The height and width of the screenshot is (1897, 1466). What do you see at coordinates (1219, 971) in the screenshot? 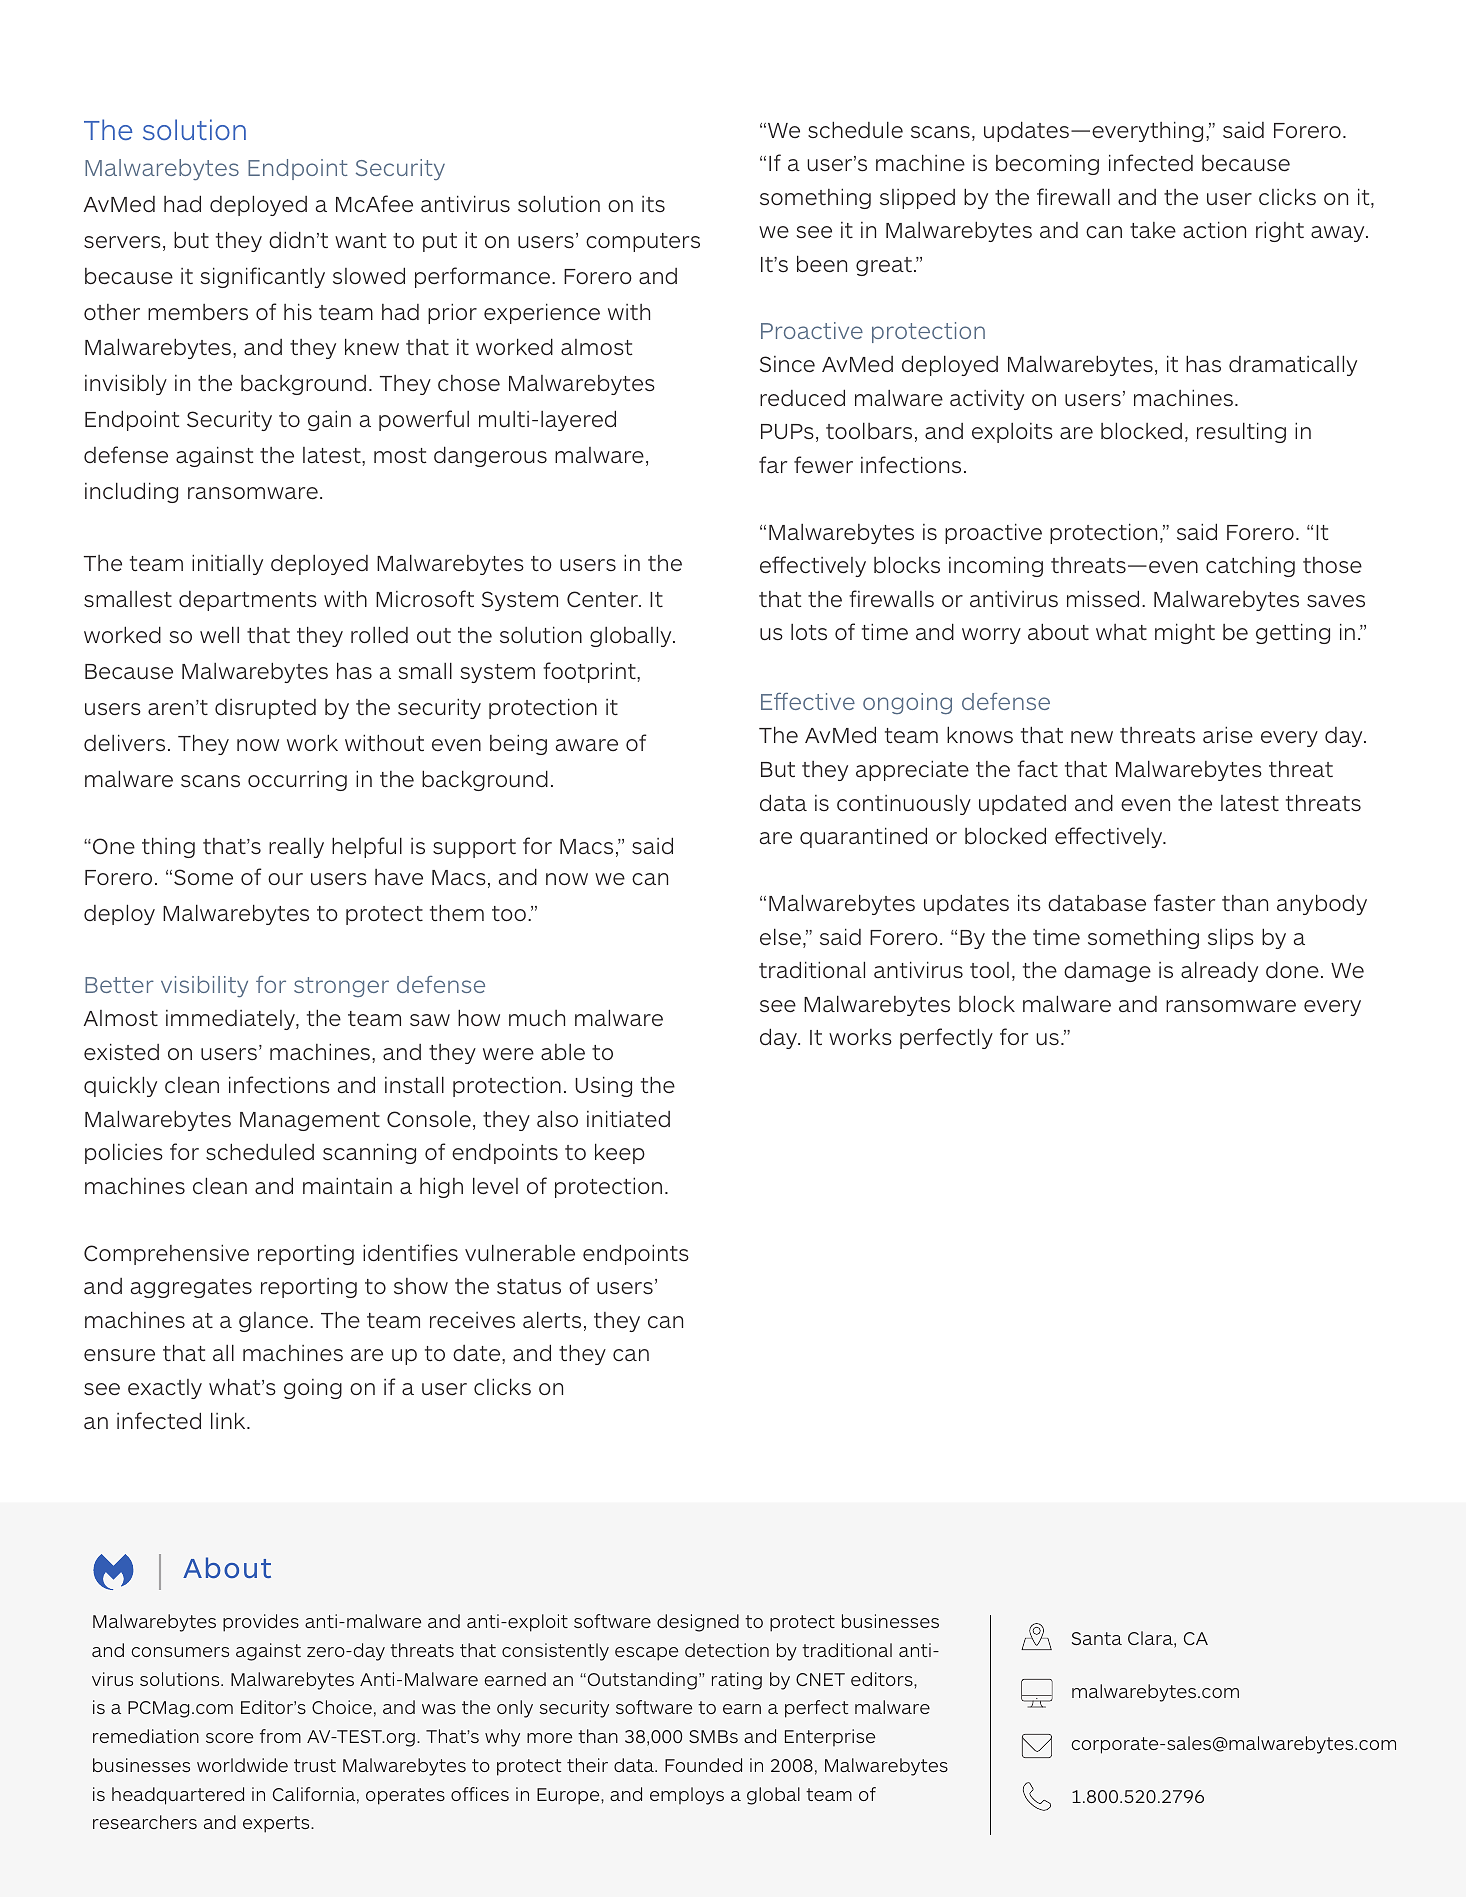
I see `already` at bounding box center [1219, 971].
